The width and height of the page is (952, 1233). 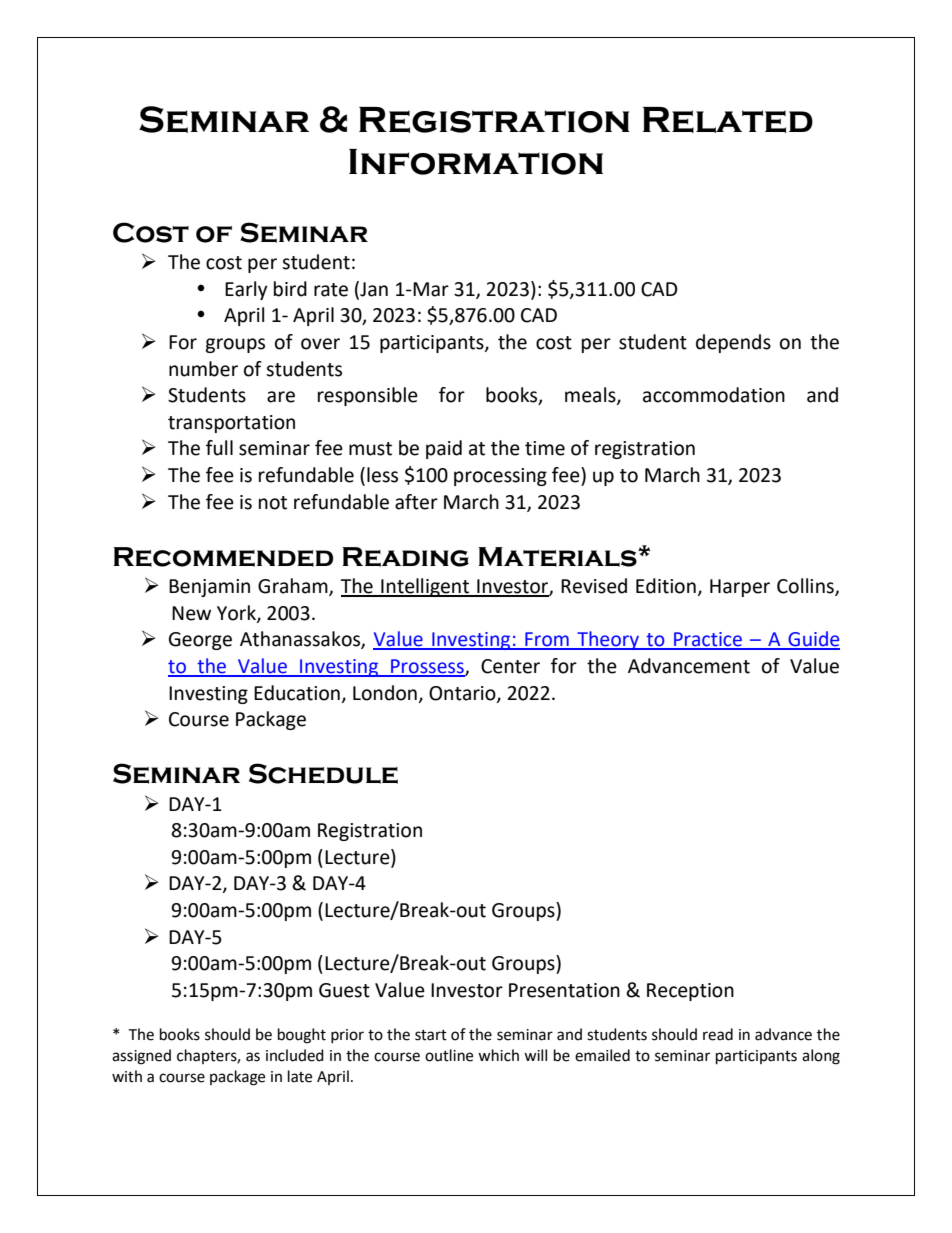 What do you see at coordinates (141, 1057) in the page?
I see `assigned` at bounding box center [141, 1057].
